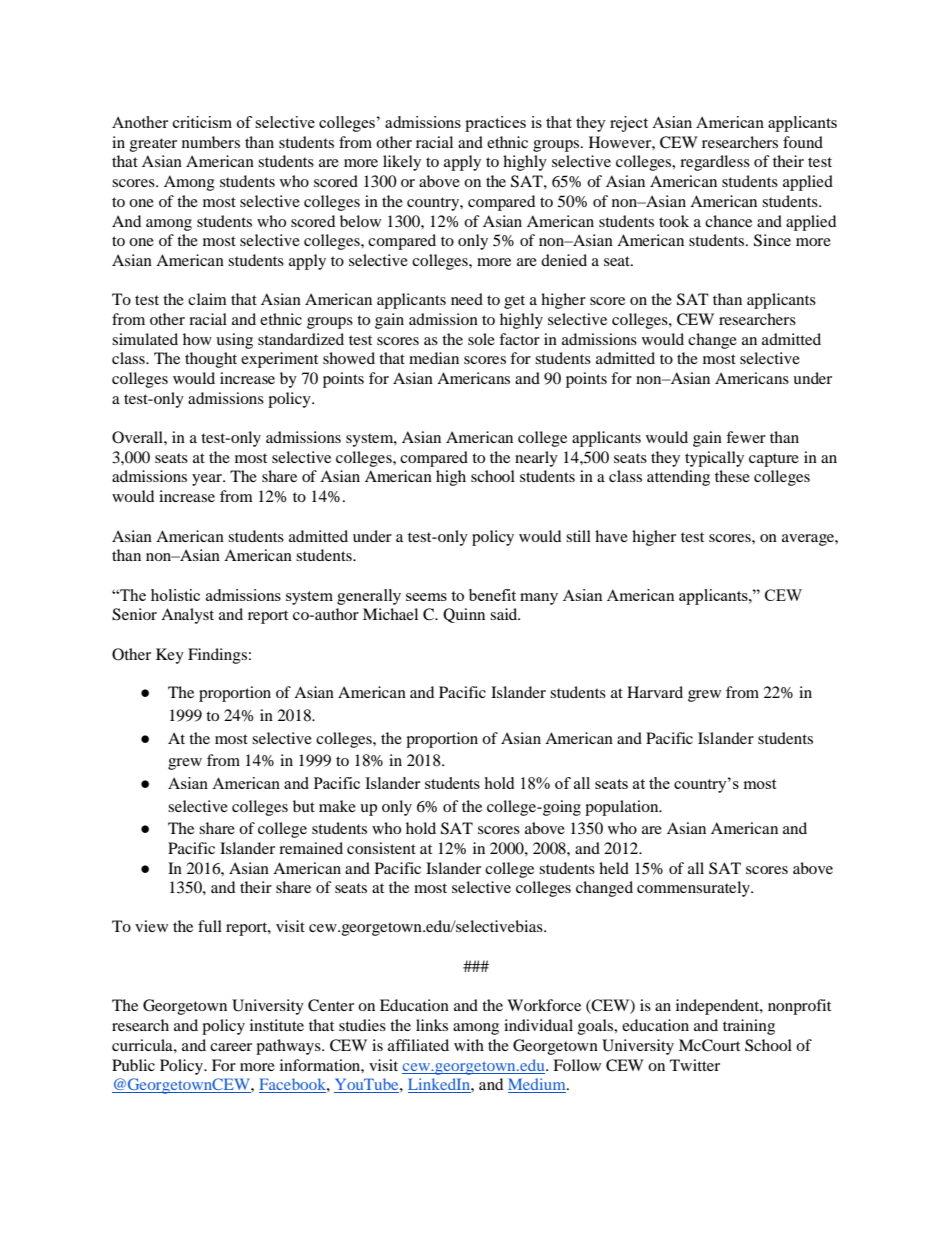 This image has width=952, height=1233. Describe the element at coordinates (464, 615) in the image. I see `Quinn` at that location.
